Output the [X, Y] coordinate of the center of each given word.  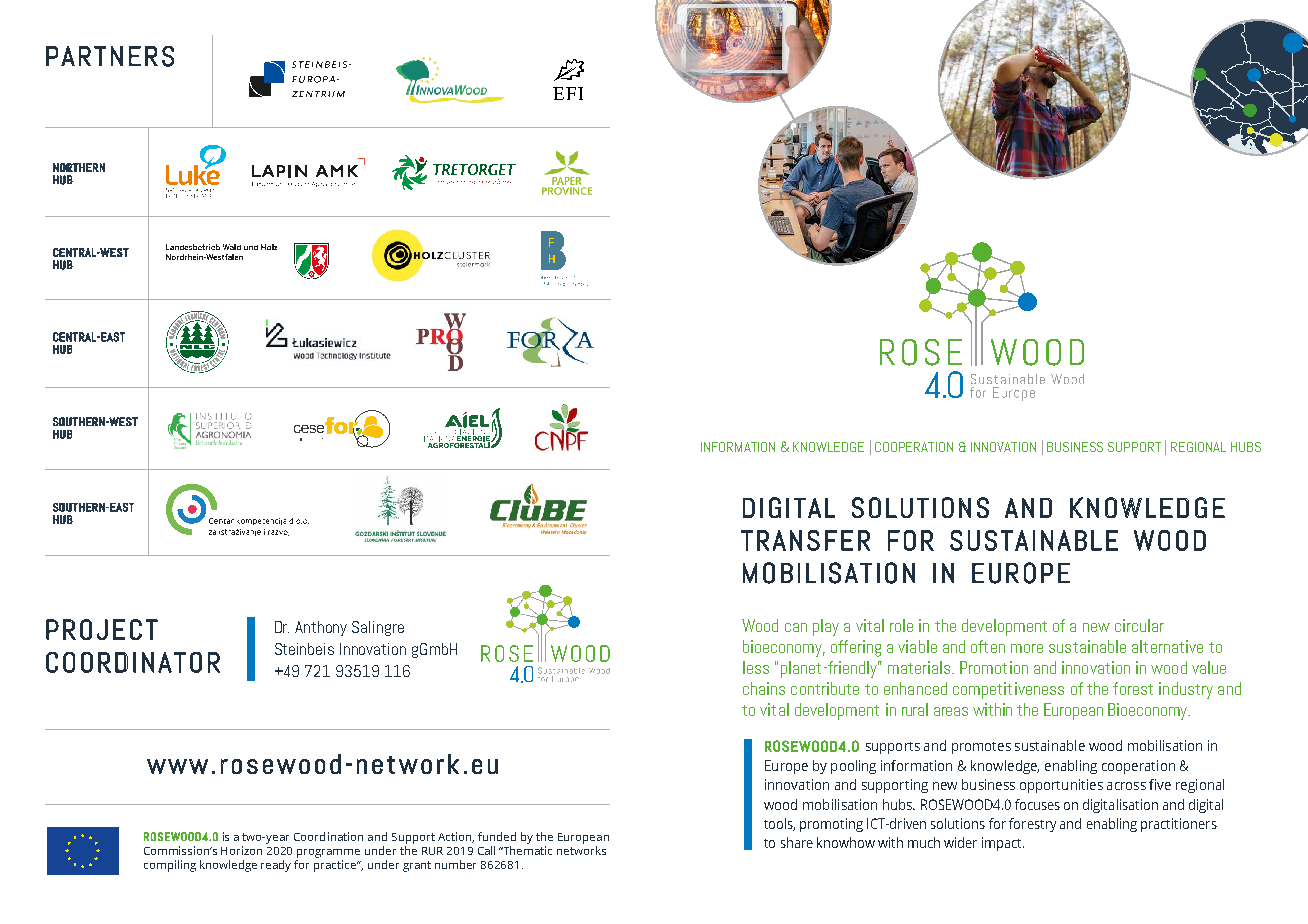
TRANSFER [805, 540]
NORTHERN [79, 167]
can [796, 627]
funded [497, 836]
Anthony [321, 628]
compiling [170, 866]
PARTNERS [110, 56]
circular [1139, 625]
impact [1003, 844]
